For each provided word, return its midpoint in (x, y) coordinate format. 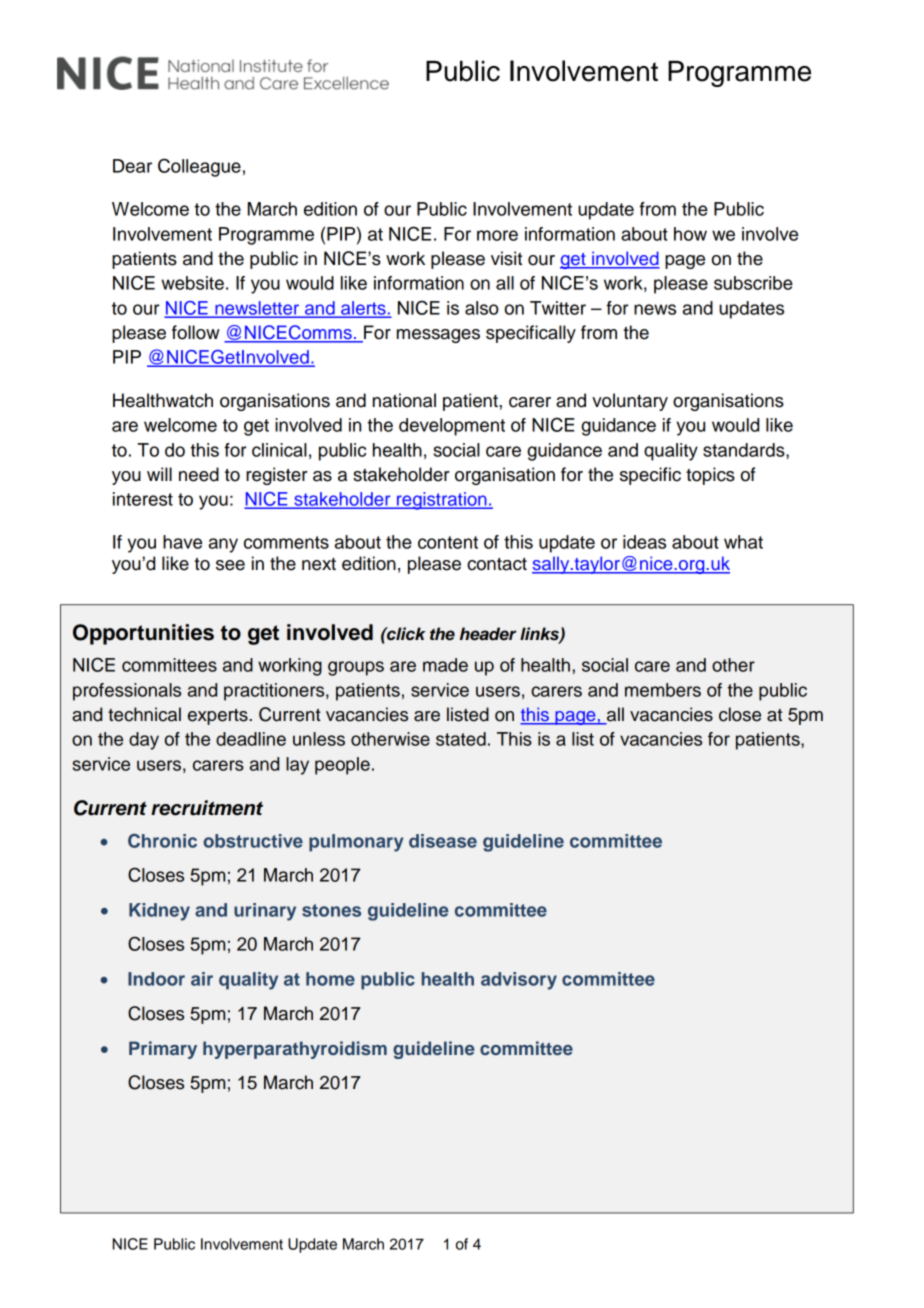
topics (710, 476)
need (199, 474)
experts (219, 717)
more (497, 235)
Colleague (199, 167)
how (690, 234)
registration (442, 501)
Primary (163, 1050)
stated (461, 739)
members (663, 690)
